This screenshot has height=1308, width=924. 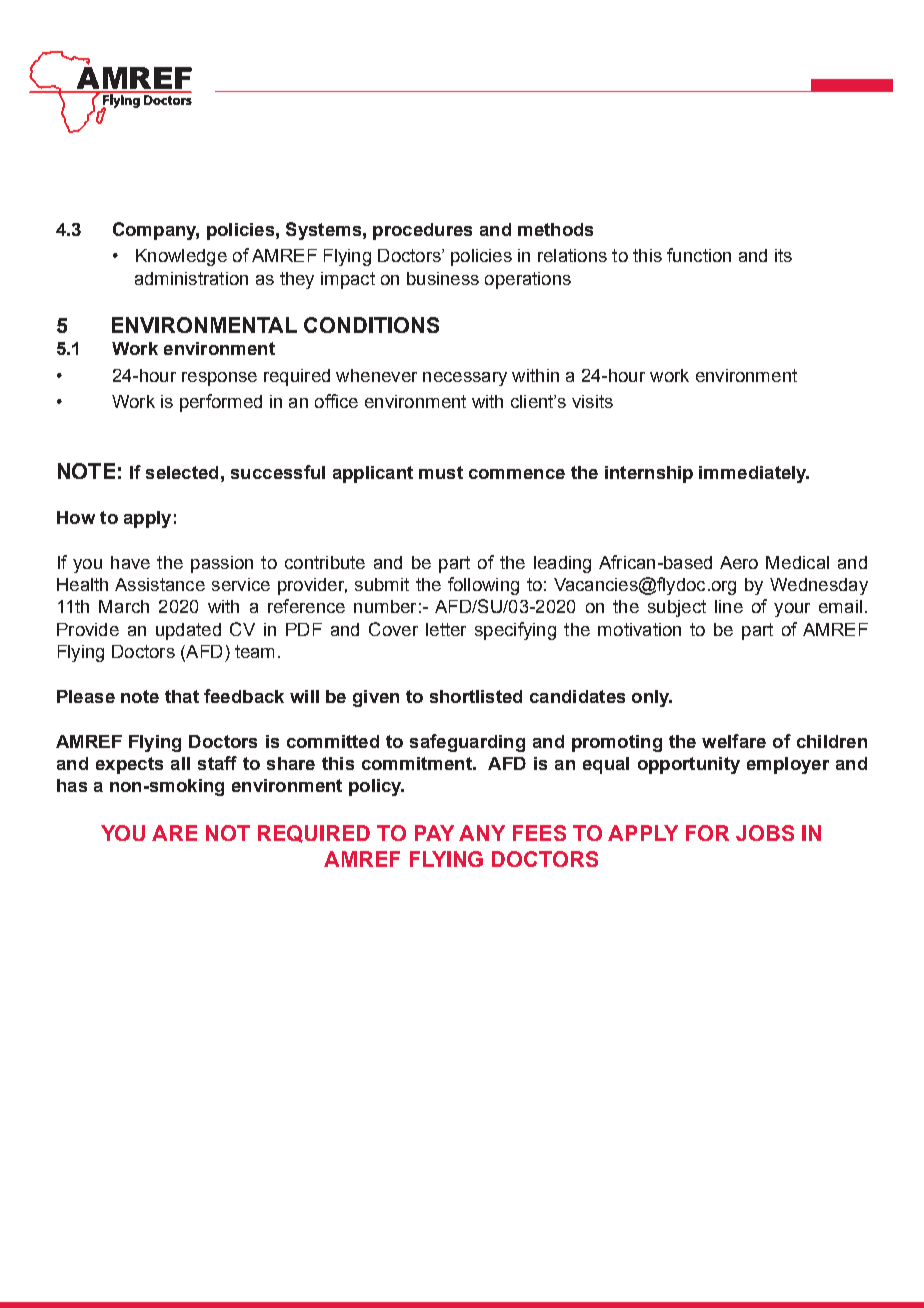 I want to click on Knowledge, so click(x=181, y=257).
